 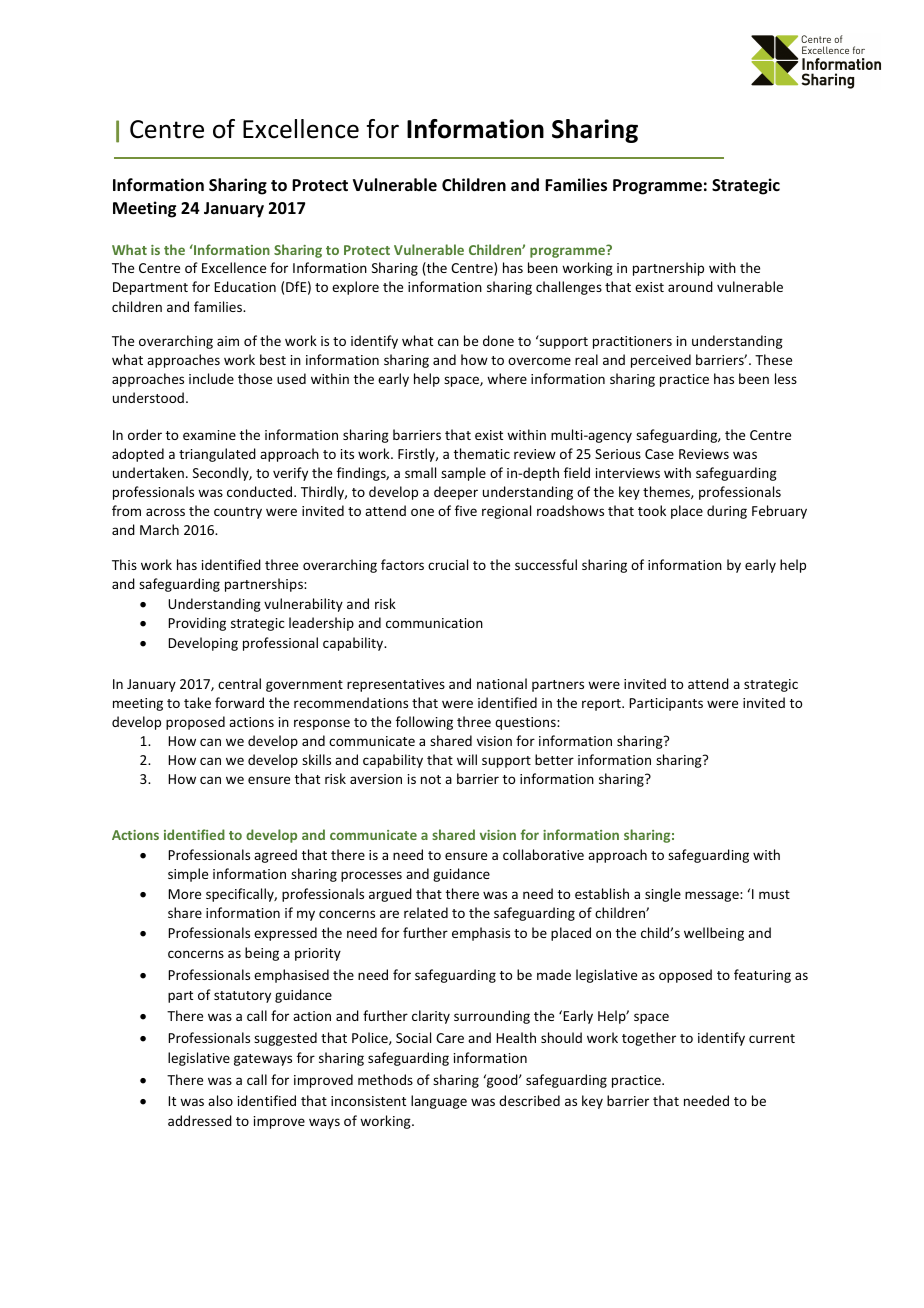 What do you see at coordinates (228, 341) in the screenshot?
I see `aim` at bounding box center [228, 341].
